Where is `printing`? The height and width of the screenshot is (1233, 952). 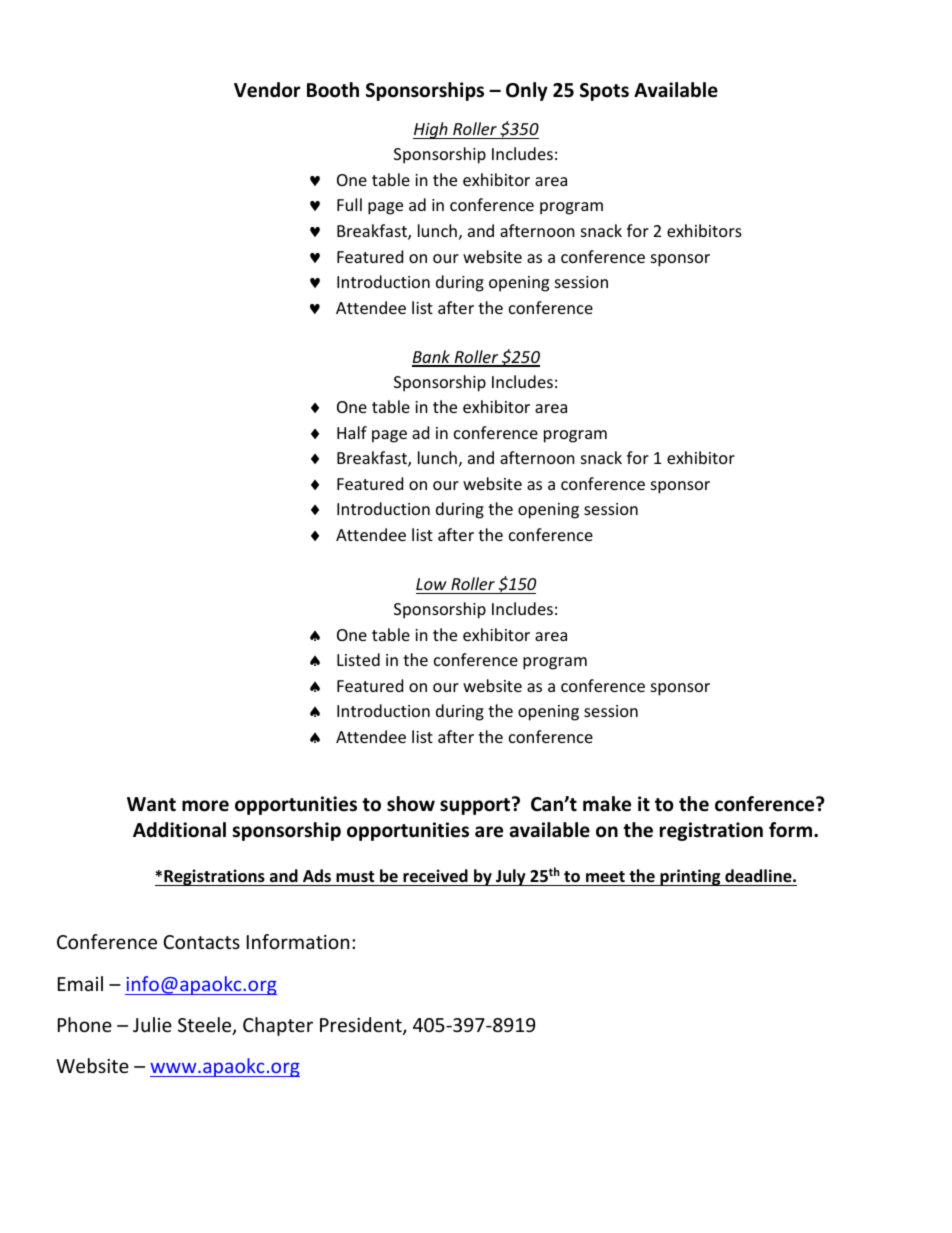 printing is located at coordinates (690, 877).
